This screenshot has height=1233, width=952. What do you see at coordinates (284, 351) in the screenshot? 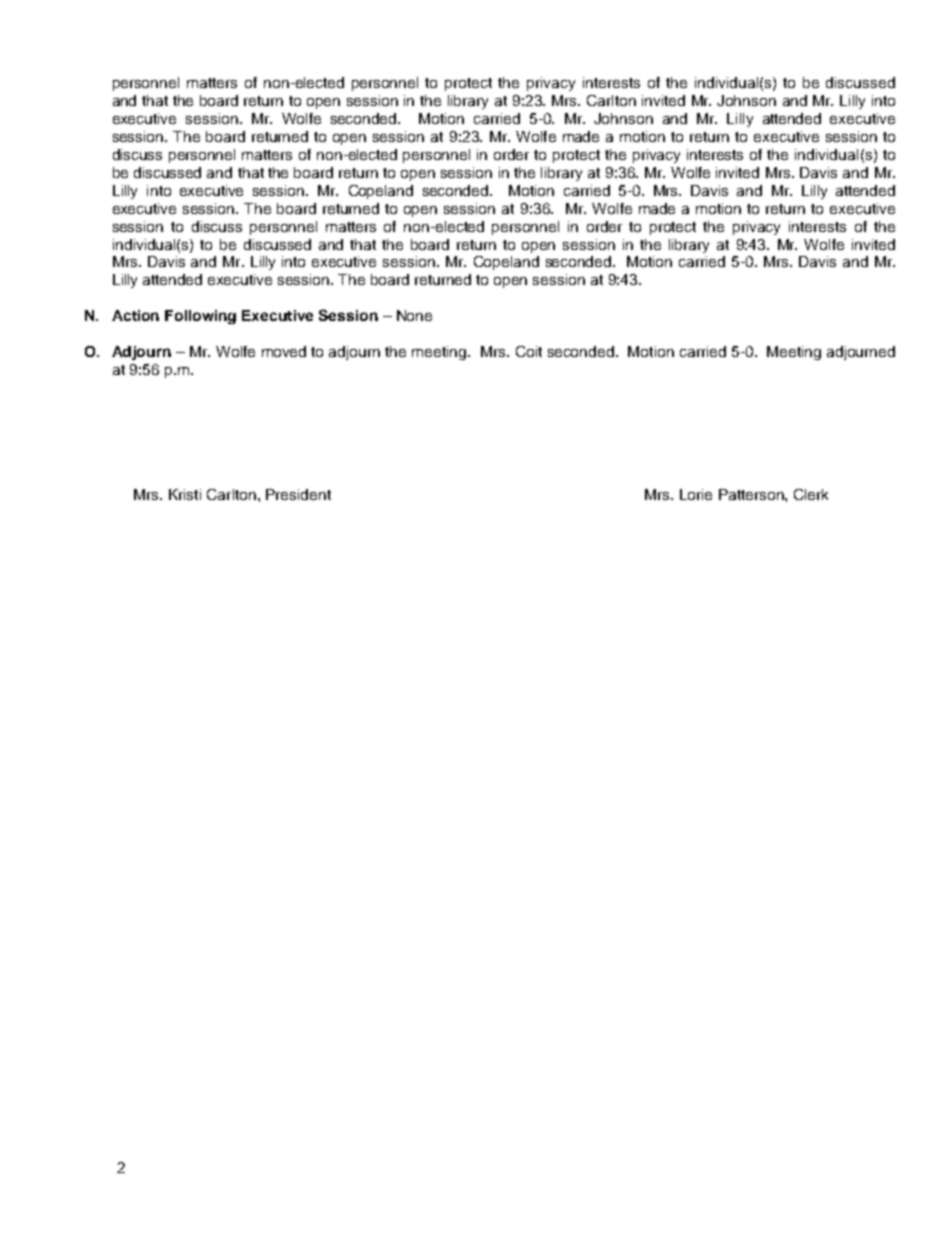
I see `moved` at bounding box center [284, 351].
